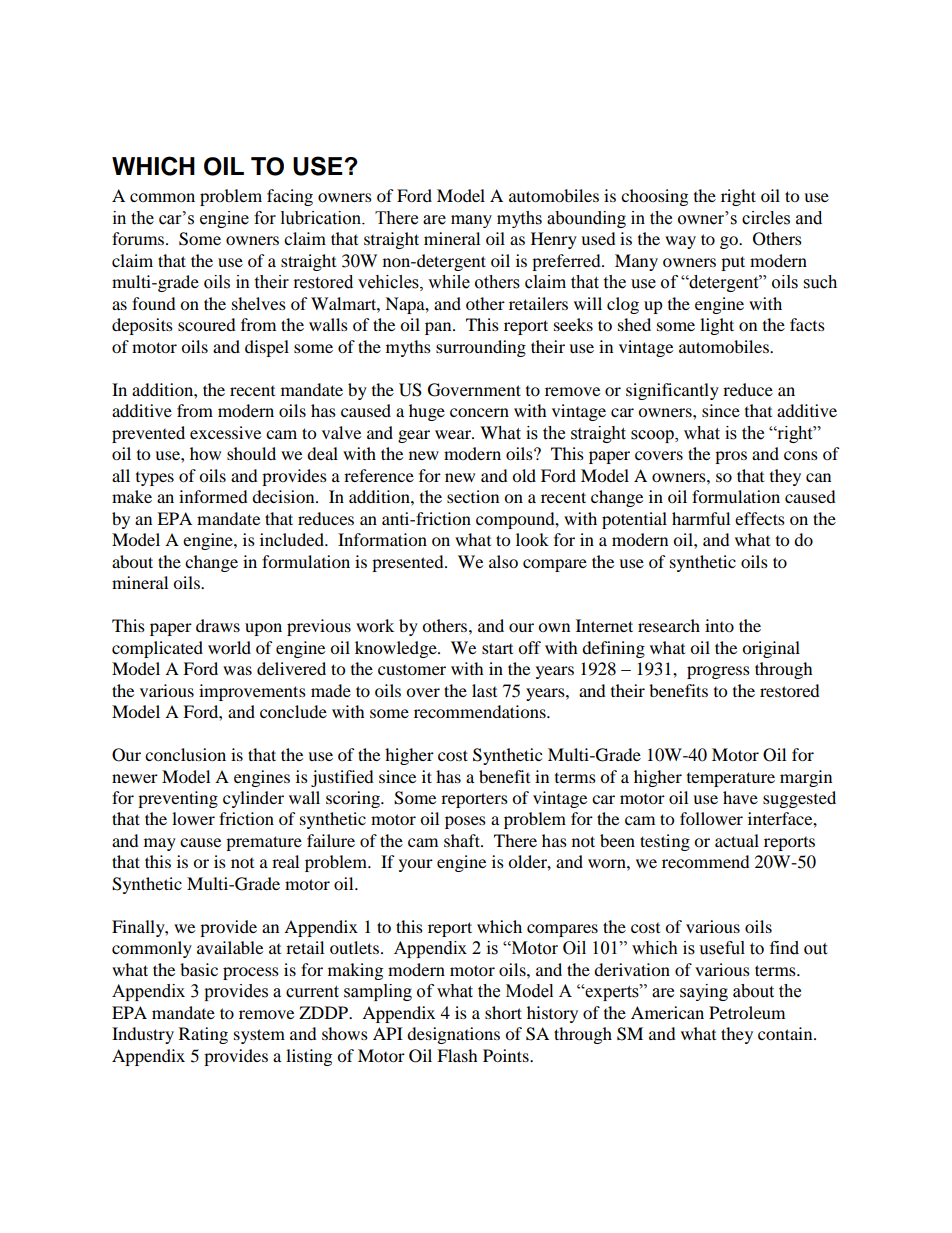  What do you see at coordinates (139, 238) in the screenshot?
I see `forums` at bounding box center [139, 238].
